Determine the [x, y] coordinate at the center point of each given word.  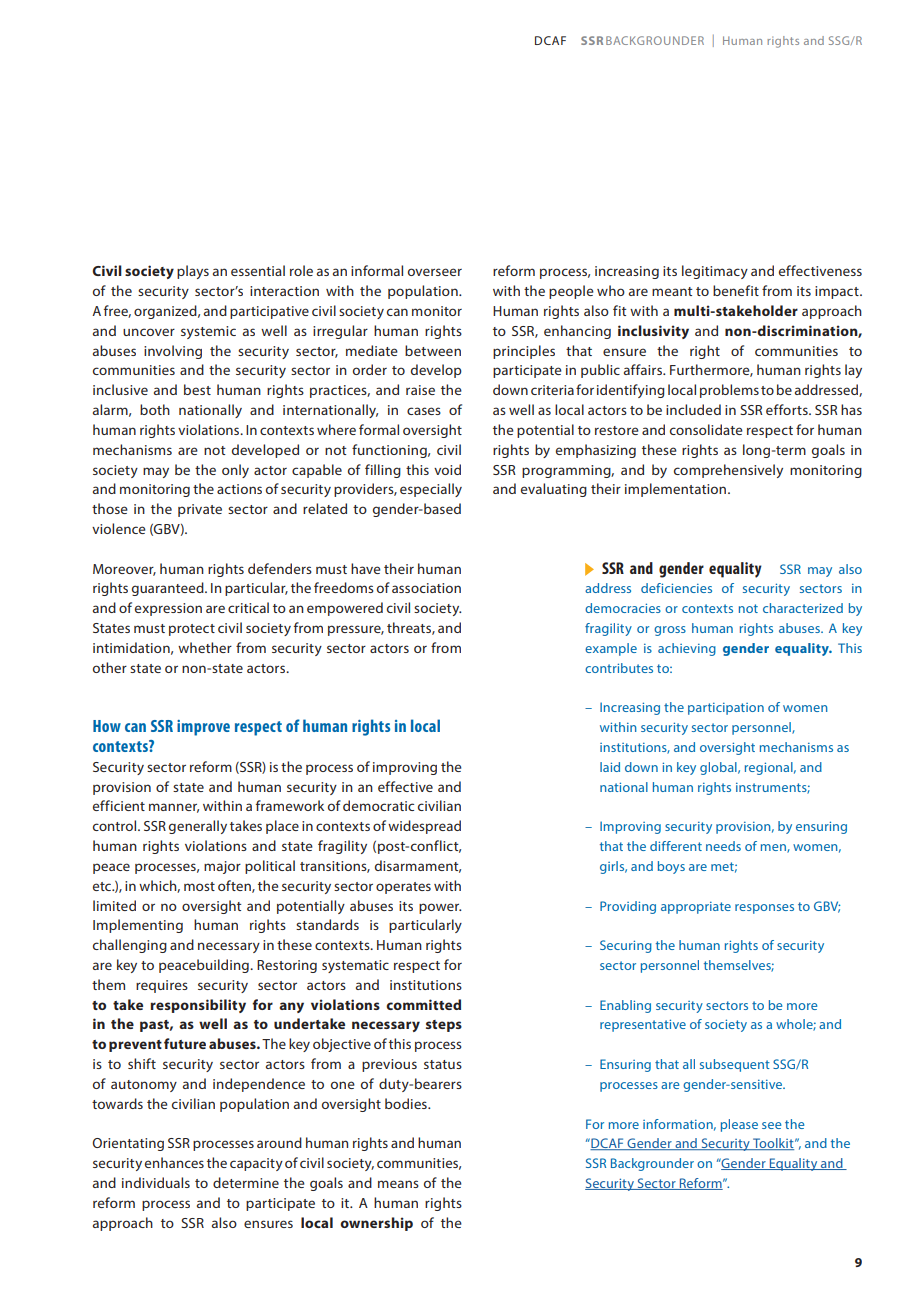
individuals [156, 1182]
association [426, 588]
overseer [435, 272]
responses [764, 909]
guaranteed [169, 589]
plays [193, 272]
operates [403, 888]
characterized [803, 608]
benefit [736, 290]
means [398, 1184]
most [199, 886]
